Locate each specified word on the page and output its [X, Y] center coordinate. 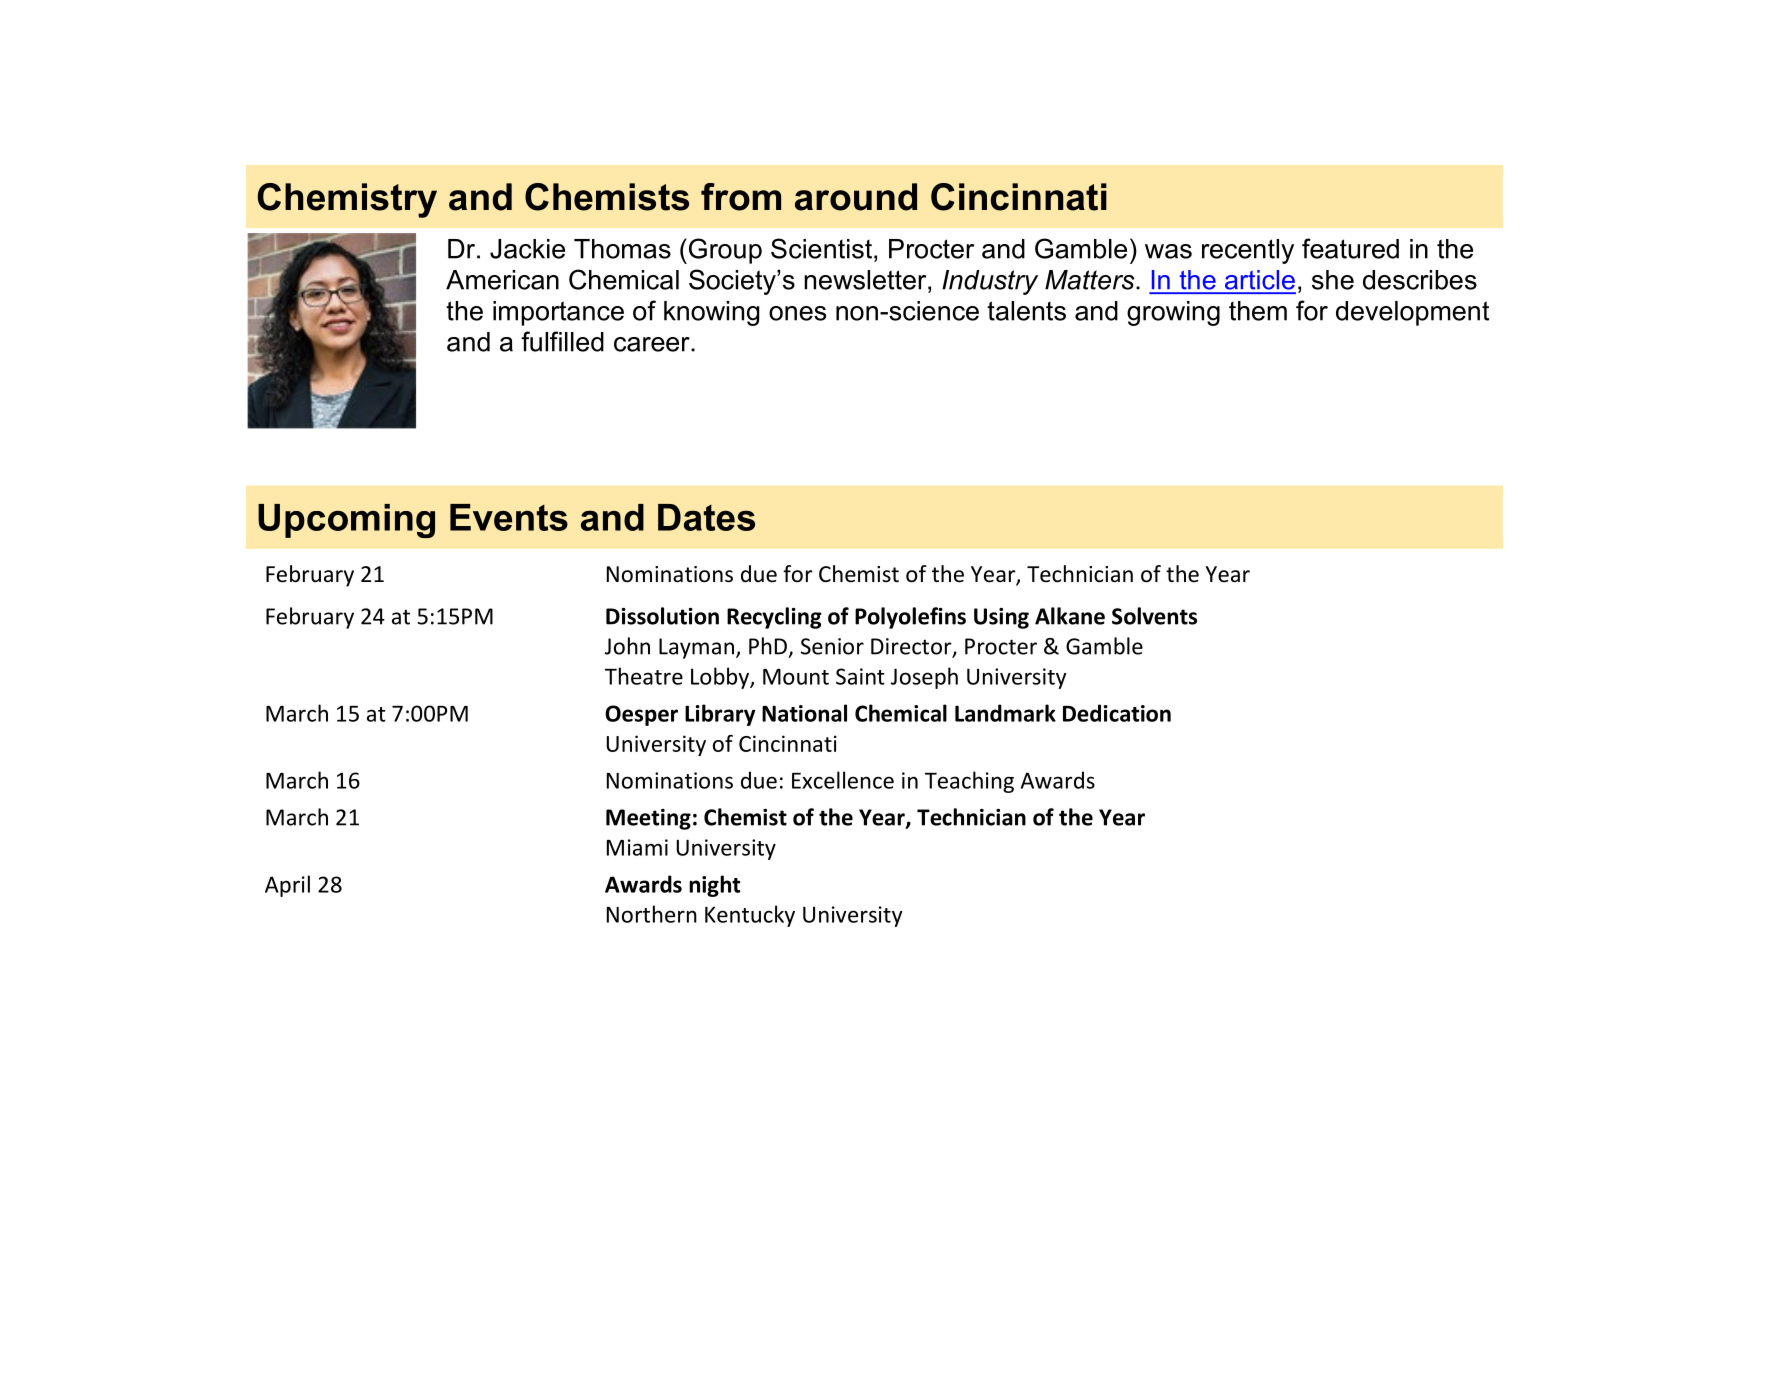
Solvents [1154, 616]
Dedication [1117, 713]
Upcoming [346, 521]
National [804, 713]
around [856, 197]
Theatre [644, 676]
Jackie [527, 249]
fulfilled [562, 341]
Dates [706, 517]
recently [1248, 251]
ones [797, 313]
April [287, 886]
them [1258, 311]
